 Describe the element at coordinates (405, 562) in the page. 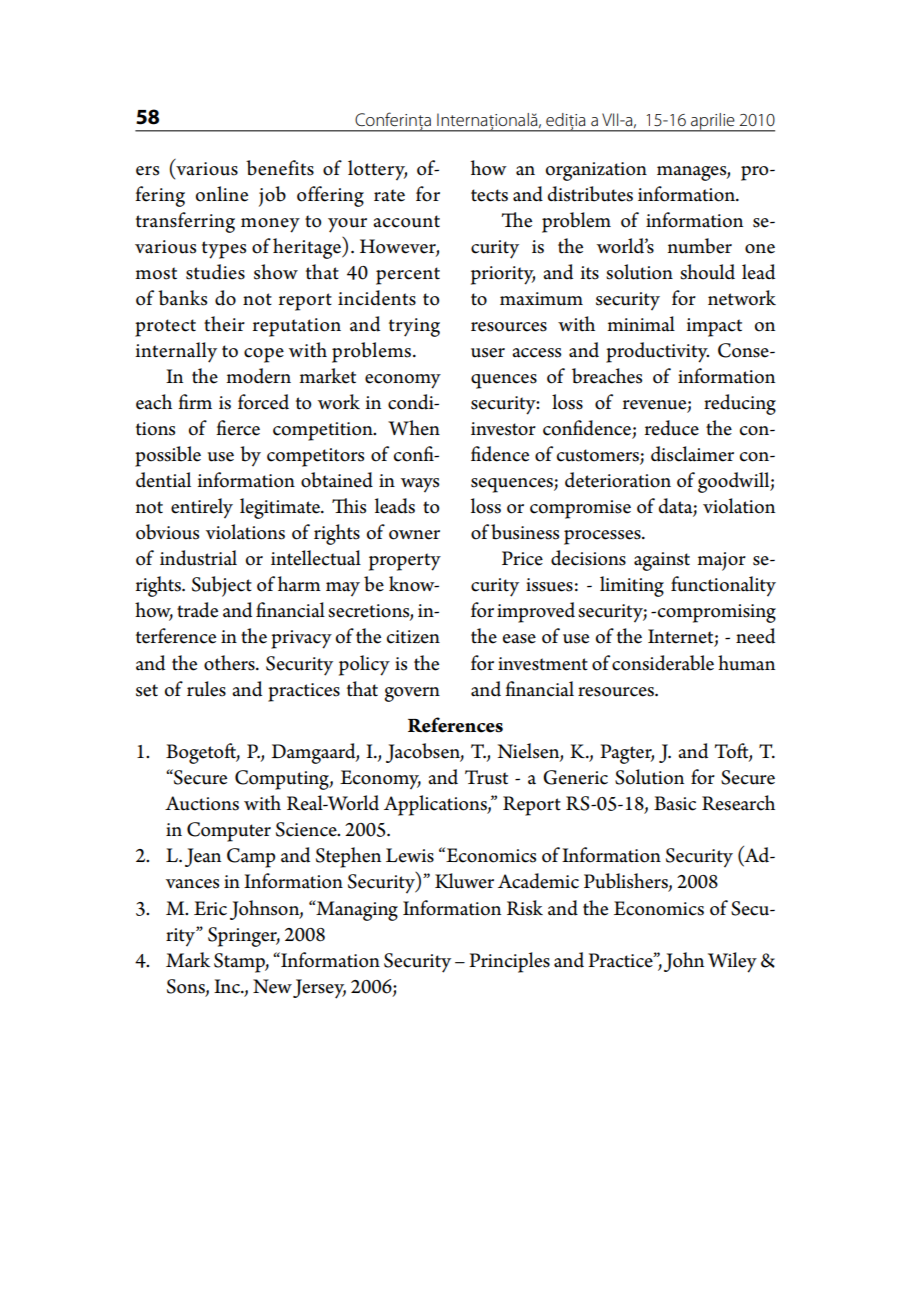

I see `property` at that location.
